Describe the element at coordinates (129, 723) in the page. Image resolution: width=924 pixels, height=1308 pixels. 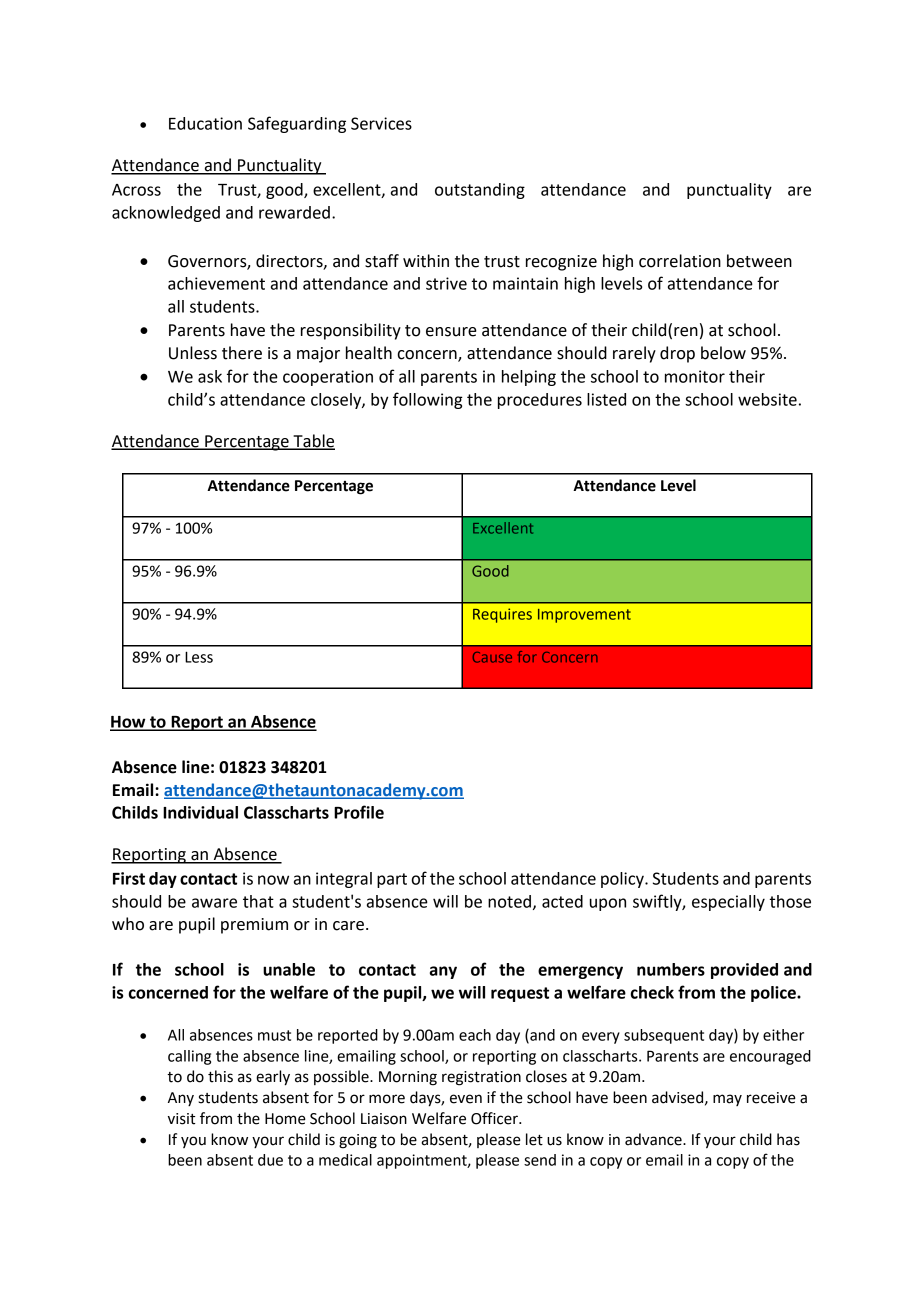
I see `How` at that location.
